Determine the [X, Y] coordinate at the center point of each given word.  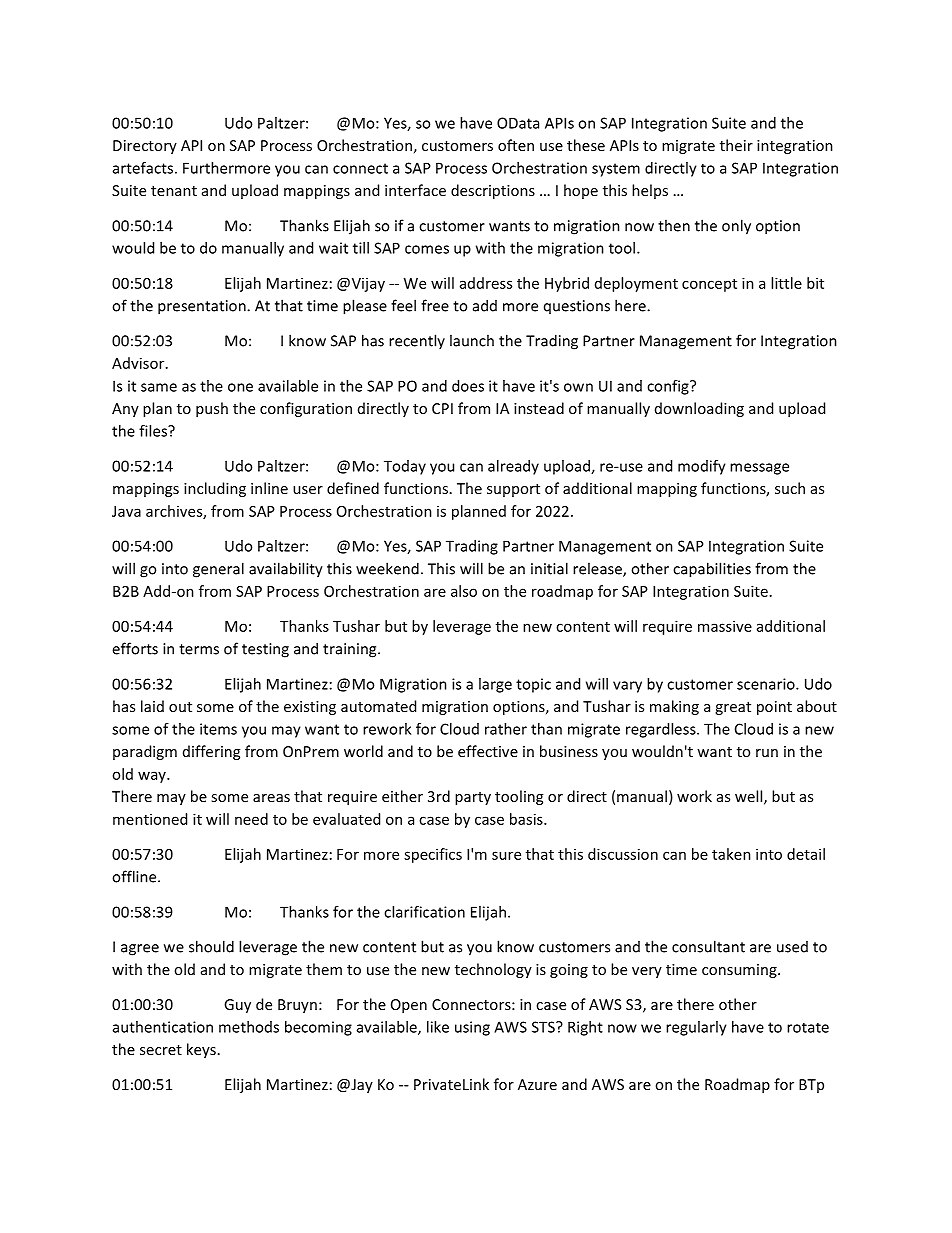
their [736, 145]
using [472, 1028]
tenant [174, 191]
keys [201, 1050]
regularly [696, 1028]
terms [199, 649]
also [464, 591]
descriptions [493, 191]
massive [725, 626]
